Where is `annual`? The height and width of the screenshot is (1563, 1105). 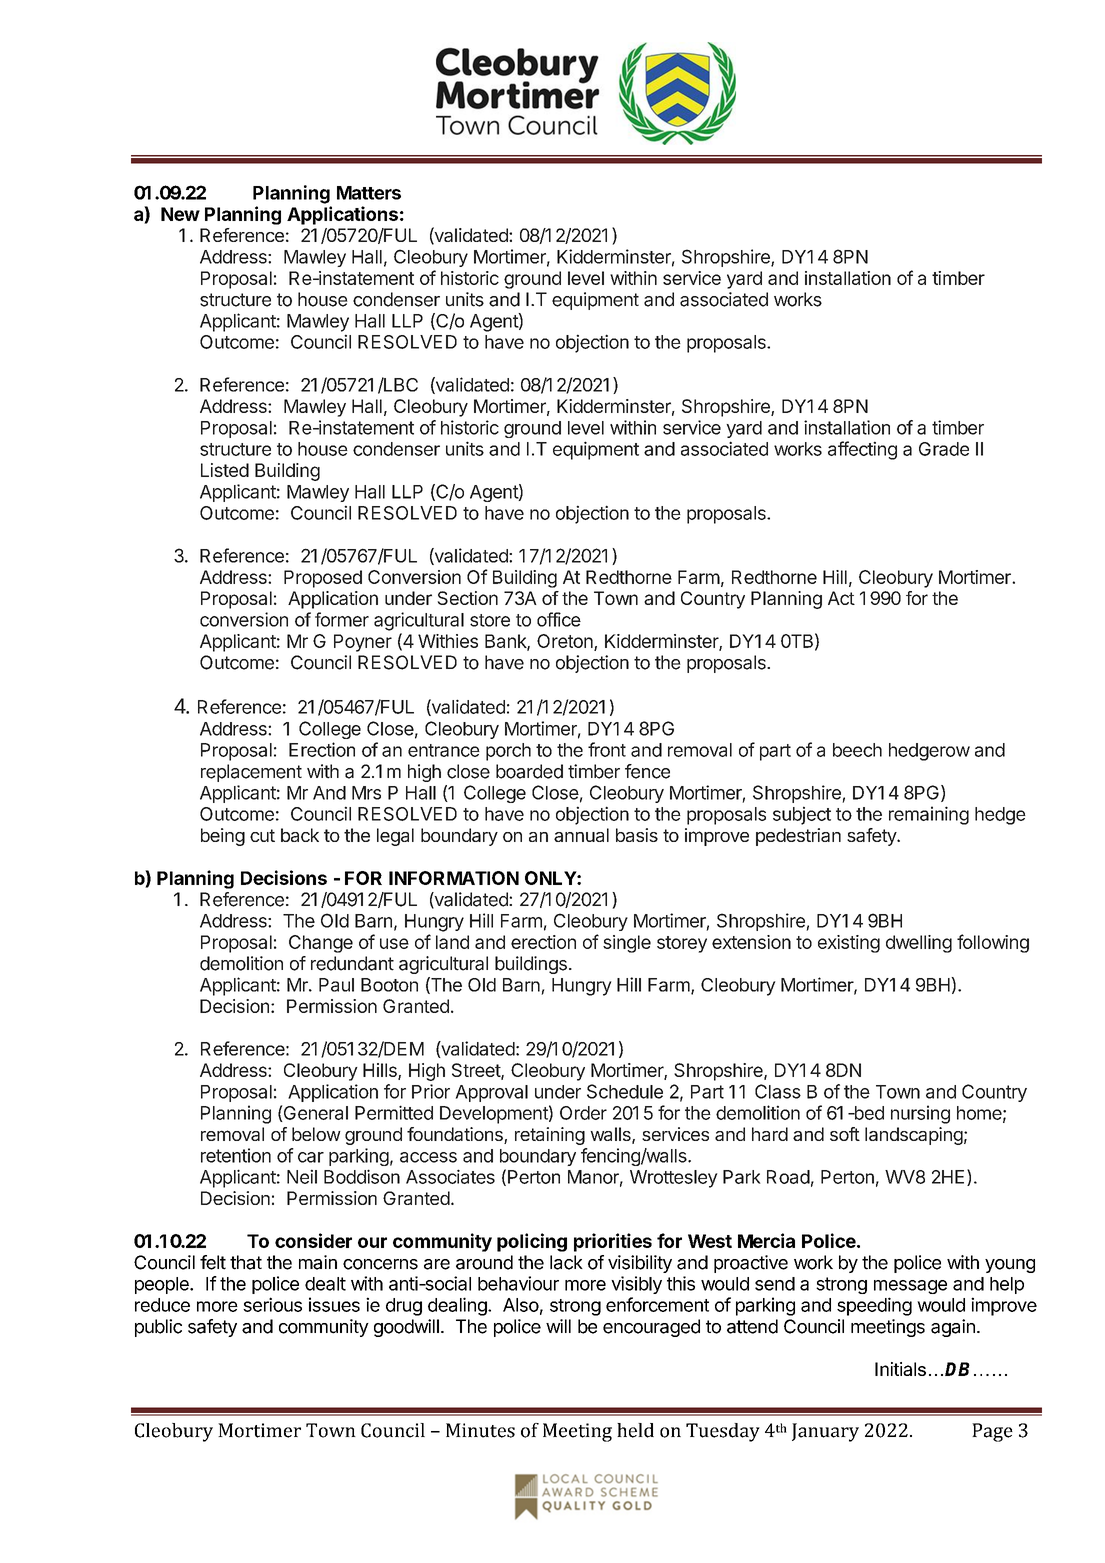
annual is located at coordinates (581, 835).
